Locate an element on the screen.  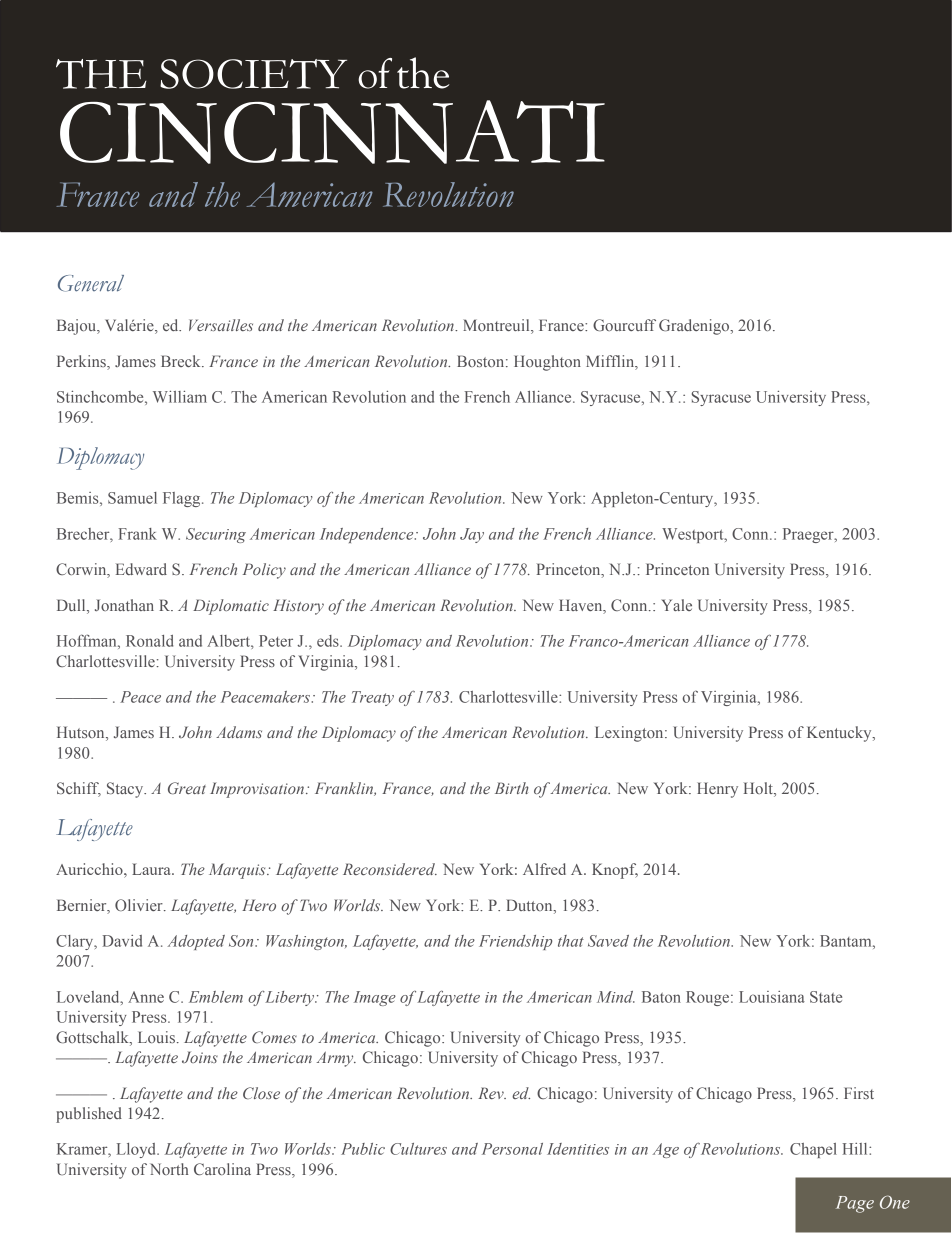
SOCIETY is located at coordinates (253, 74).
